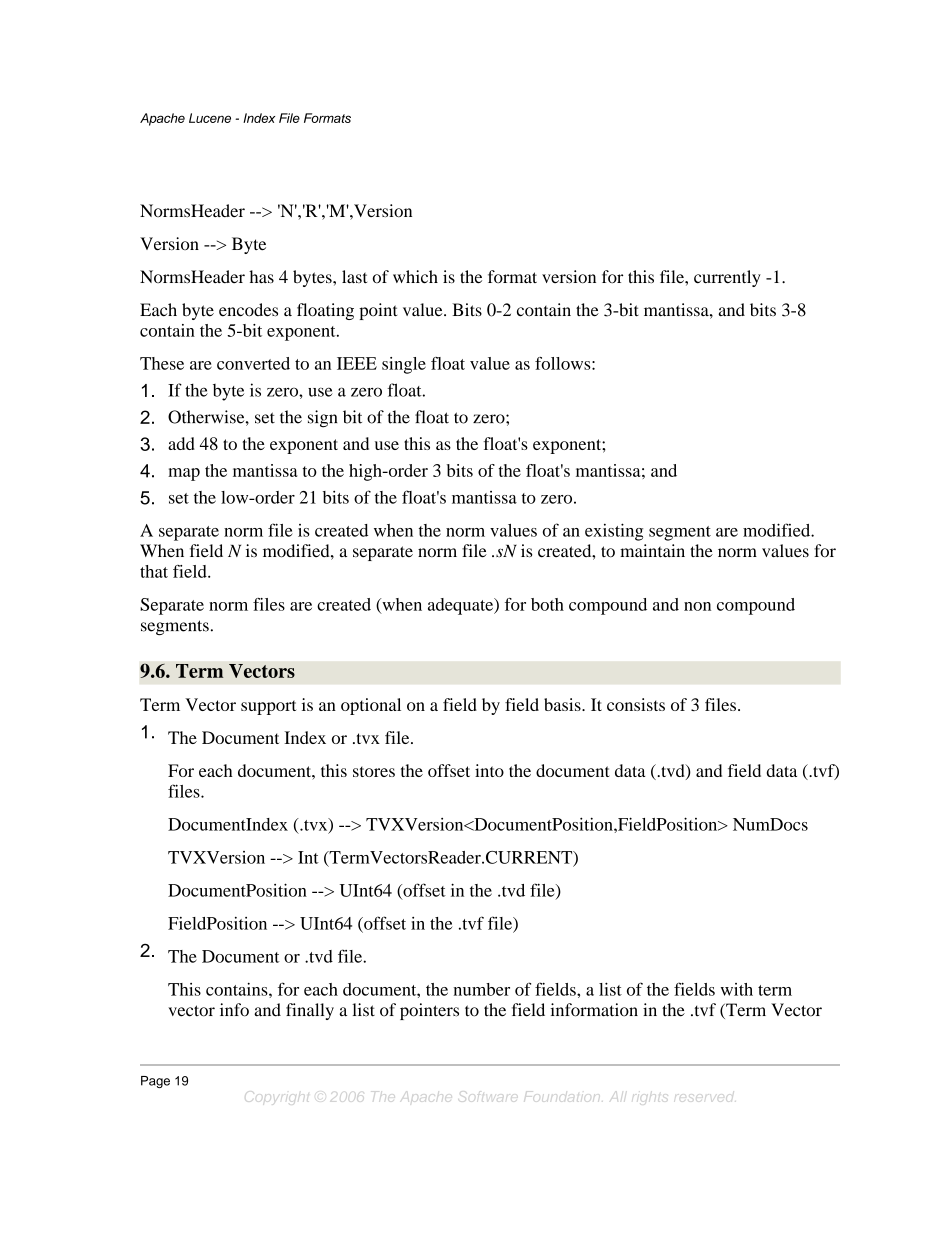  I want to click on which, so click(415, 277).
